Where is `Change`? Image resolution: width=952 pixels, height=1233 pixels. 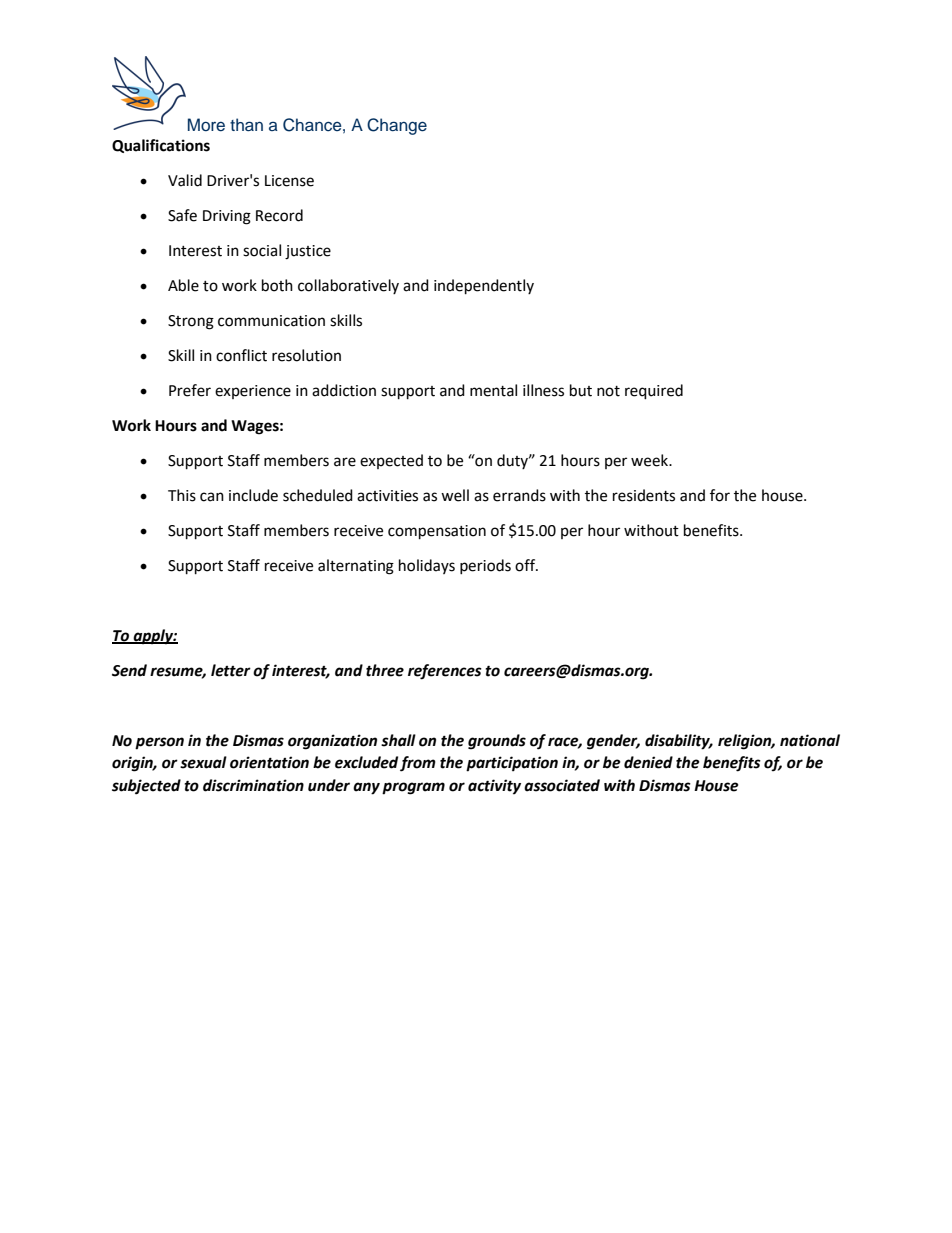 Change is located at coordinates (397, 126).
